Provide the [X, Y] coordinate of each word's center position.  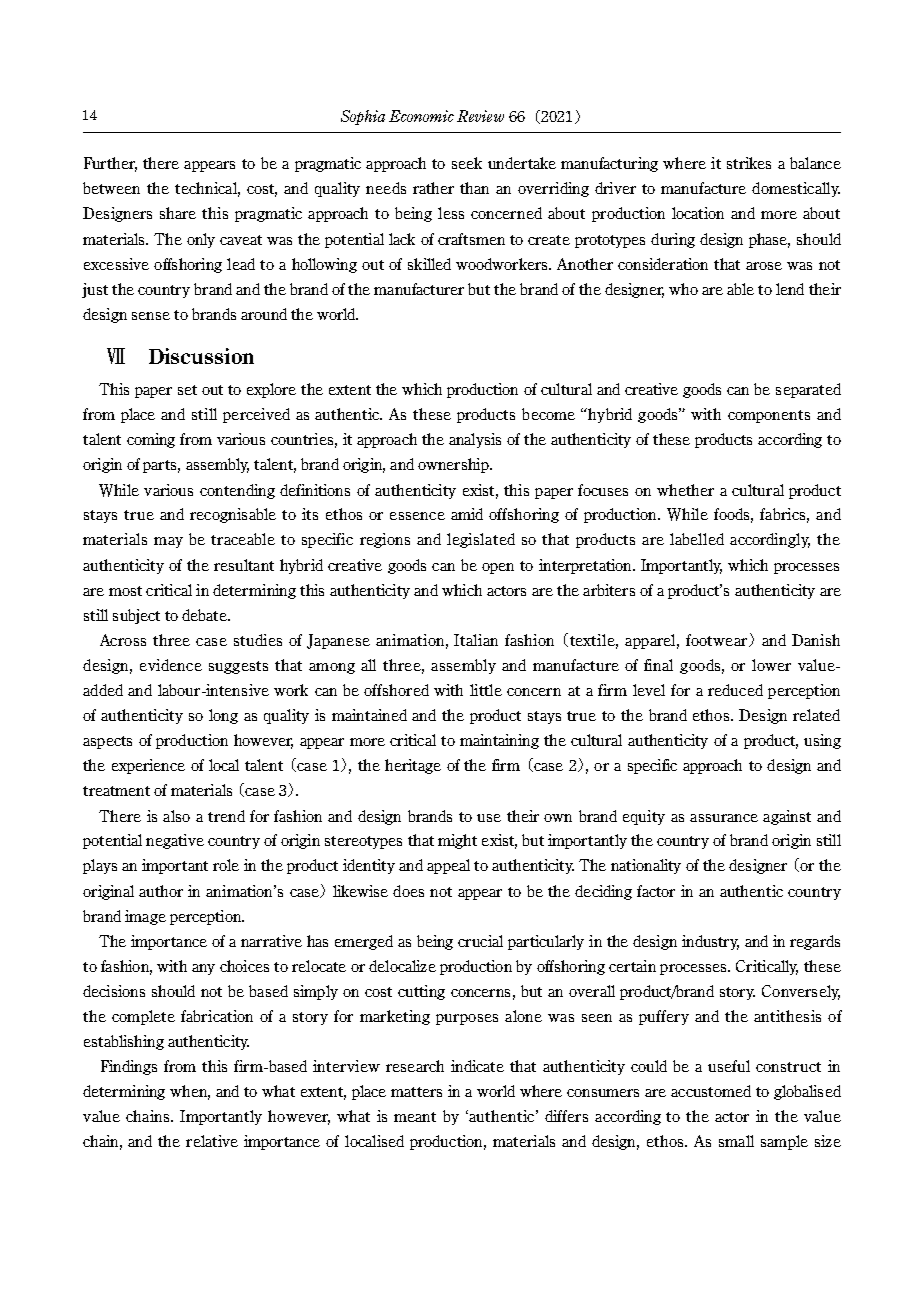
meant [415, 1117]
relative [212, 1141]
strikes [749, 163]
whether [685, 490]
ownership [454, 465]
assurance [724, 818]
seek [467, 163]
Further [110, 164]
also [176, 816]
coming [151, 440]
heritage [413, 766]
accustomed [711, 1091]
